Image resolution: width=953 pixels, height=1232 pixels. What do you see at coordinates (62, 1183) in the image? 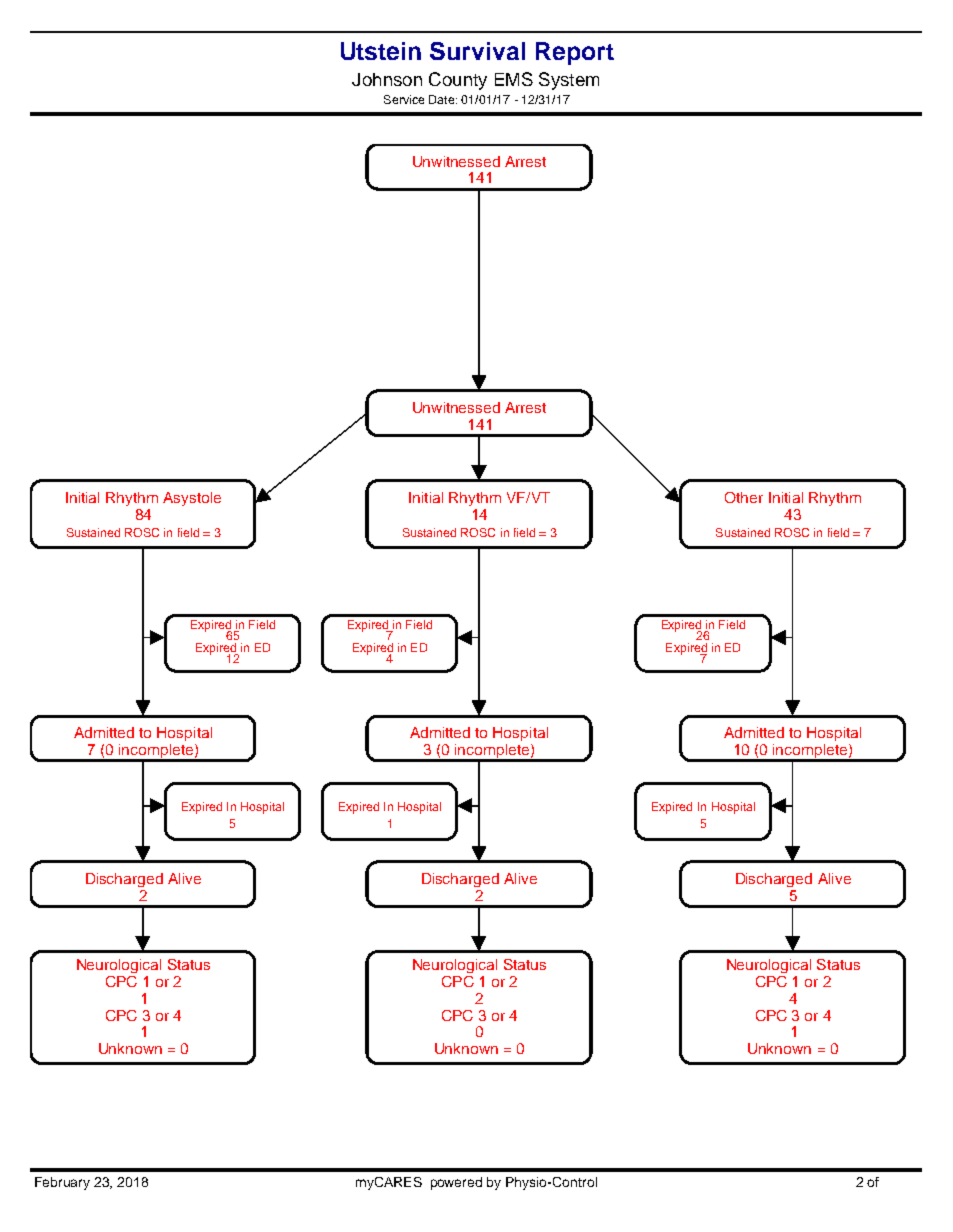
I see `February` at bounding box center [62, 1183].
